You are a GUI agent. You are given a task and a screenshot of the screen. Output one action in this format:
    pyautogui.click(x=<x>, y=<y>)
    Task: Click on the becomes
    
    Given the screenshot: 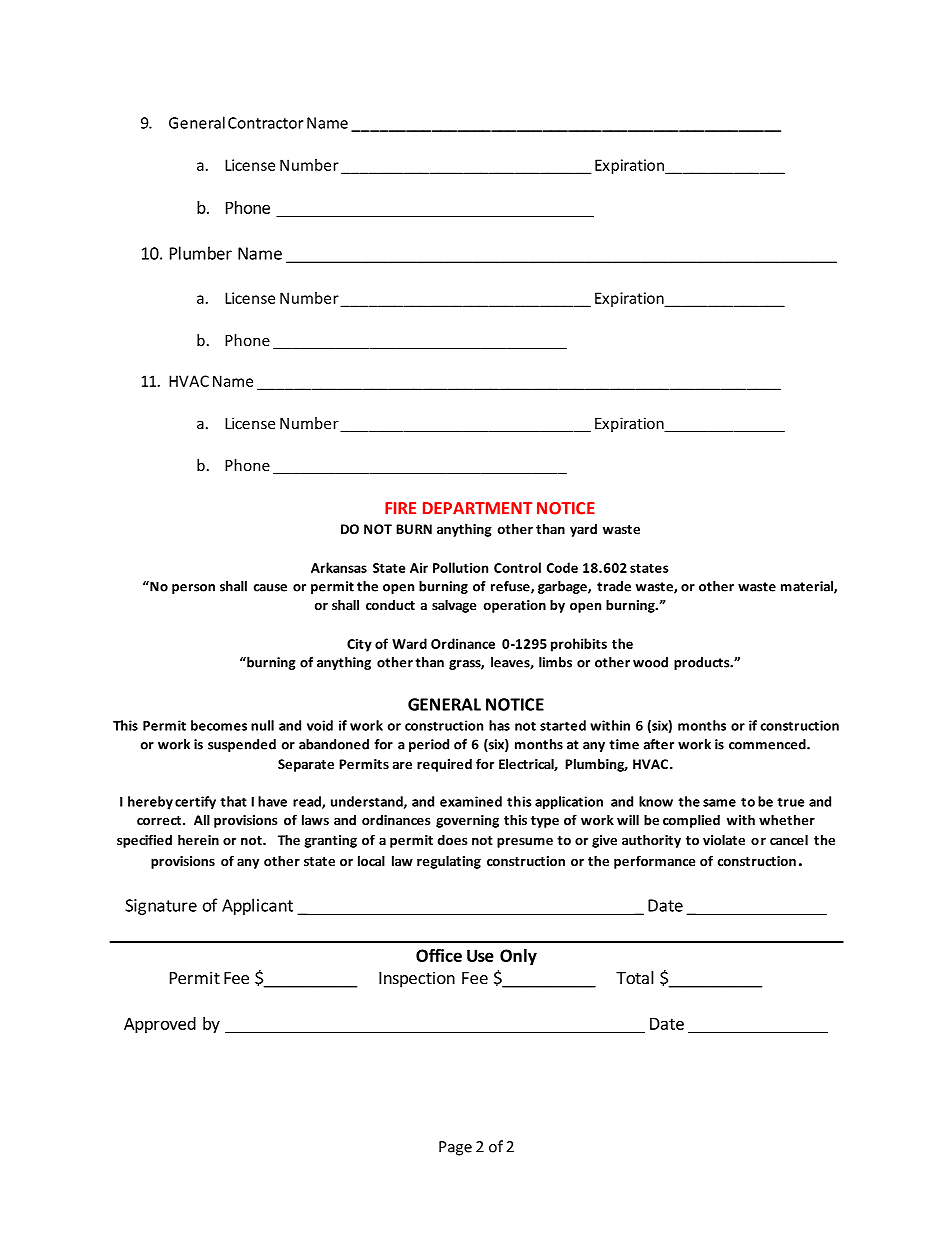 What is the action you would take?
    pyautogui.click(x=219, y=725)
